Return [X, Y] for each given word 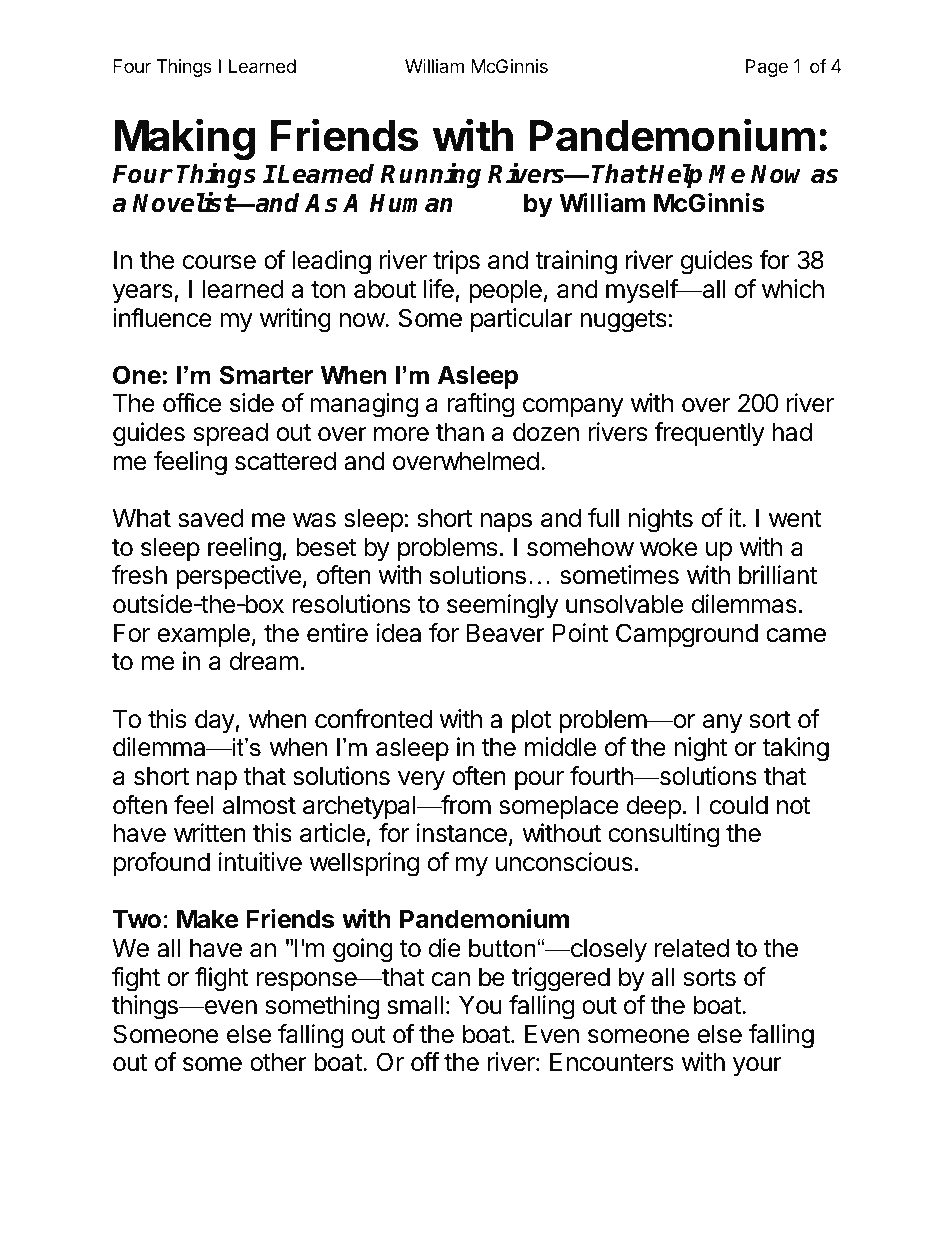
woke [668, 547]
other [278, 1062]
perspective [238, 577]
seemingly [502, 606]
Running [430, 175]
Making [184, 140]
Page [767, 68]
